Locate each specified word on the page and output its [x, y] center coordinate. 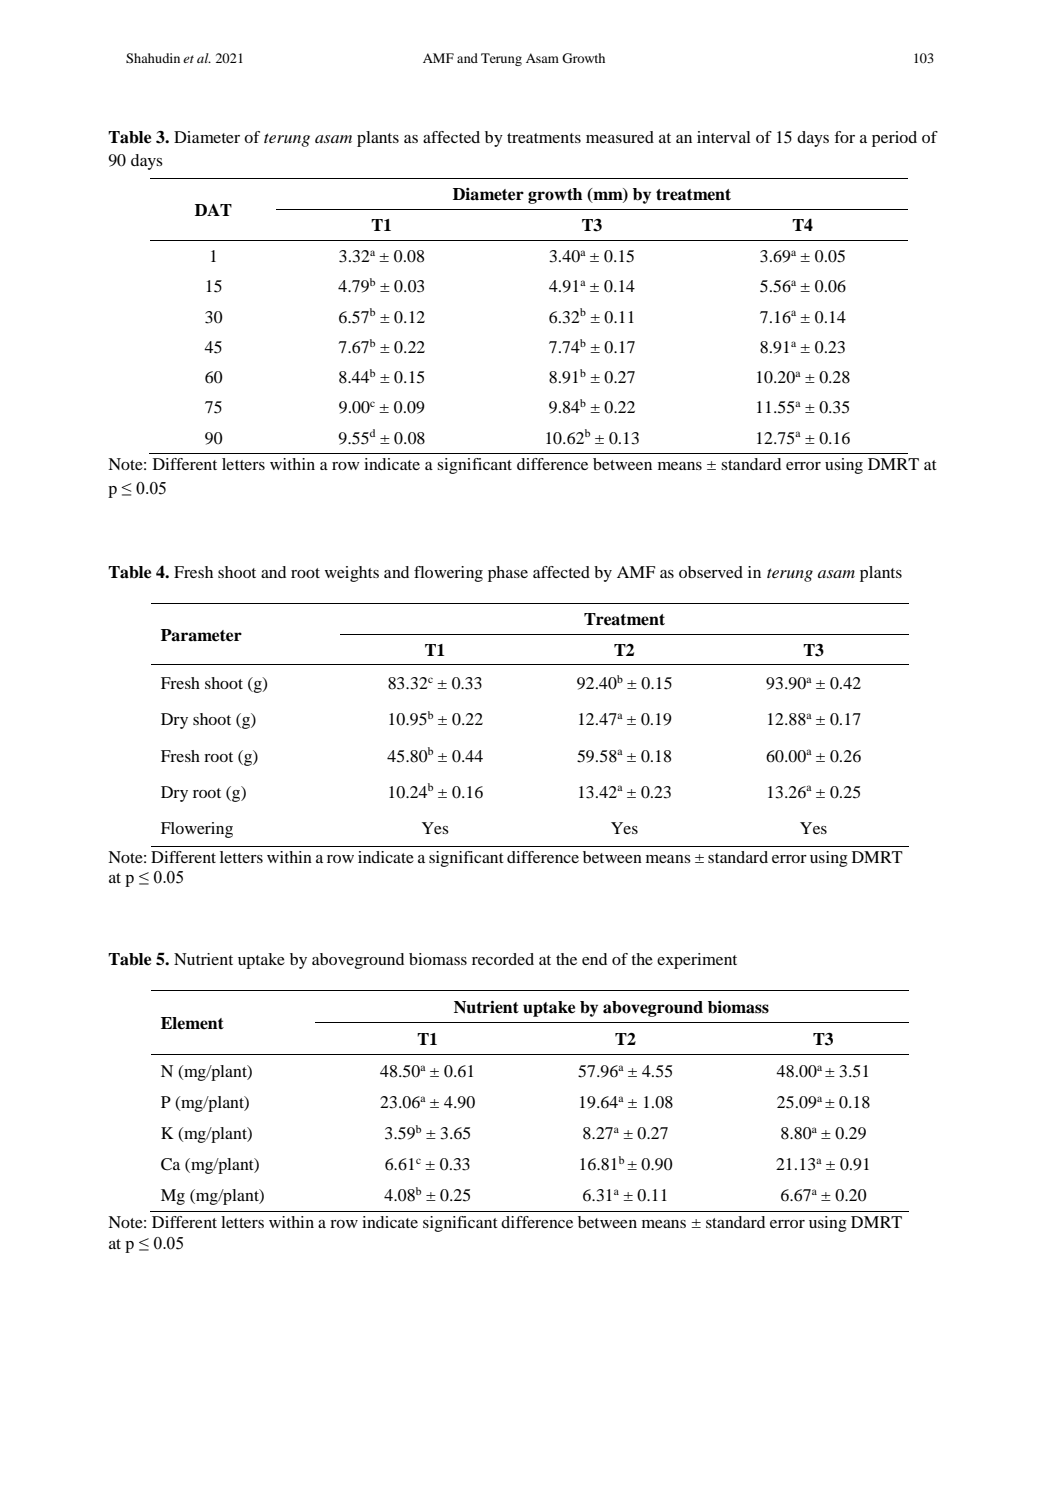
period [894, 139]
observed [711, 572]
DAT [213, 210]
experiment [697, 961]
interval [724, 137]
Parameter [201, 635]
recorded [503, 959]
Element [192, 1023]
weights [352, 574]
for [844, 137]
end [594, 959]
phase [508, 574]
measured [620, 137]
